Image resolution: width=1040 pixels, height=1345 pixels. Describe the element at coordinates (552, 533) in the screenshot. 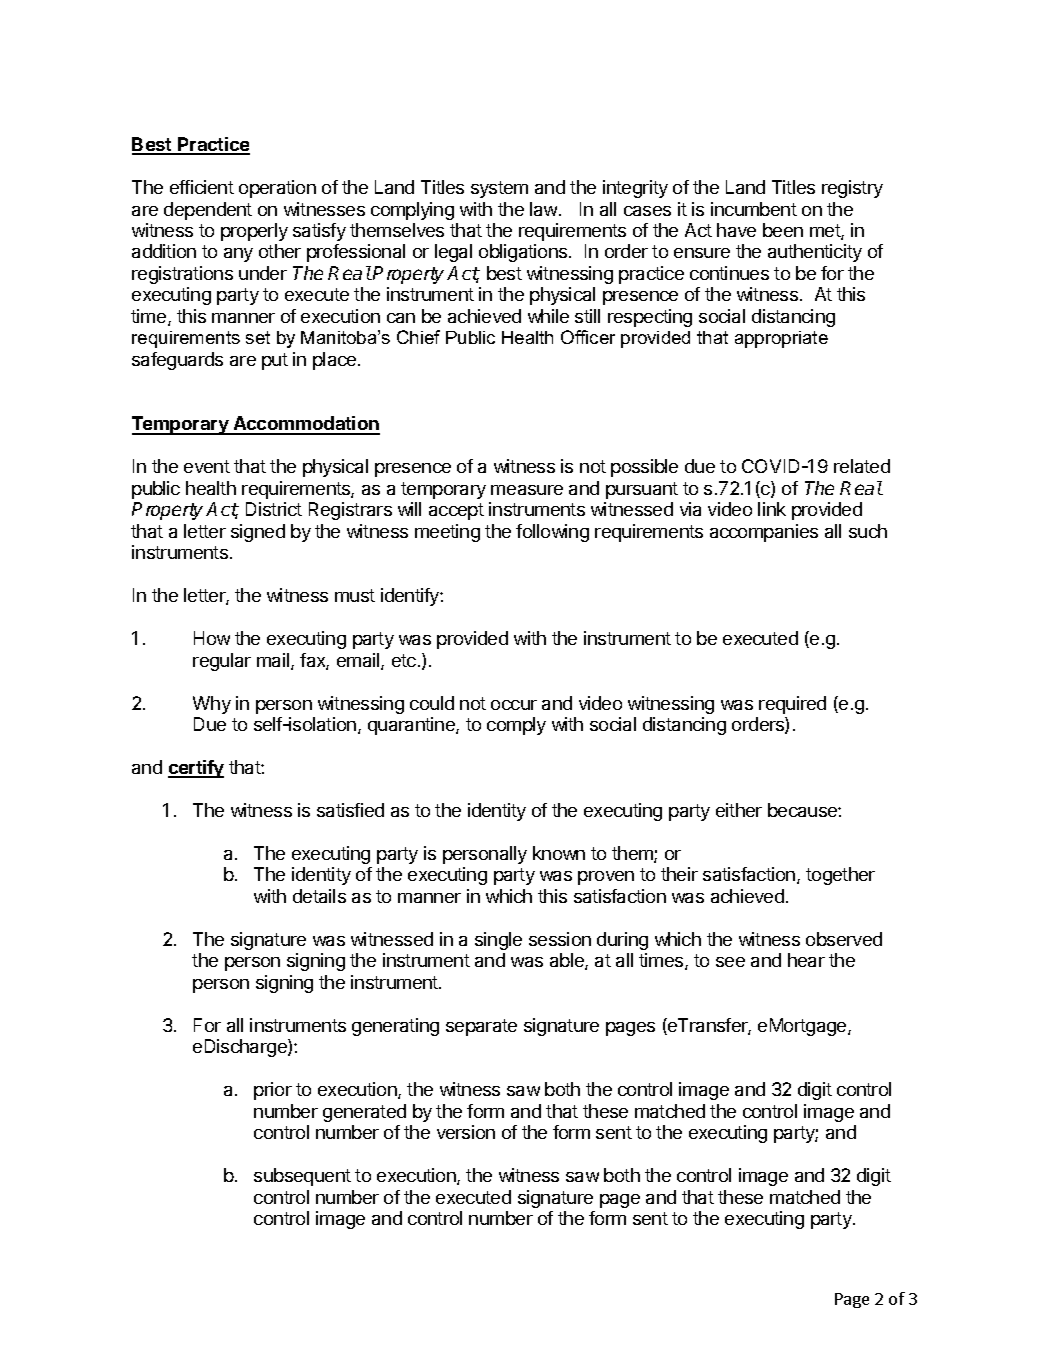

I see `following` at that location.
